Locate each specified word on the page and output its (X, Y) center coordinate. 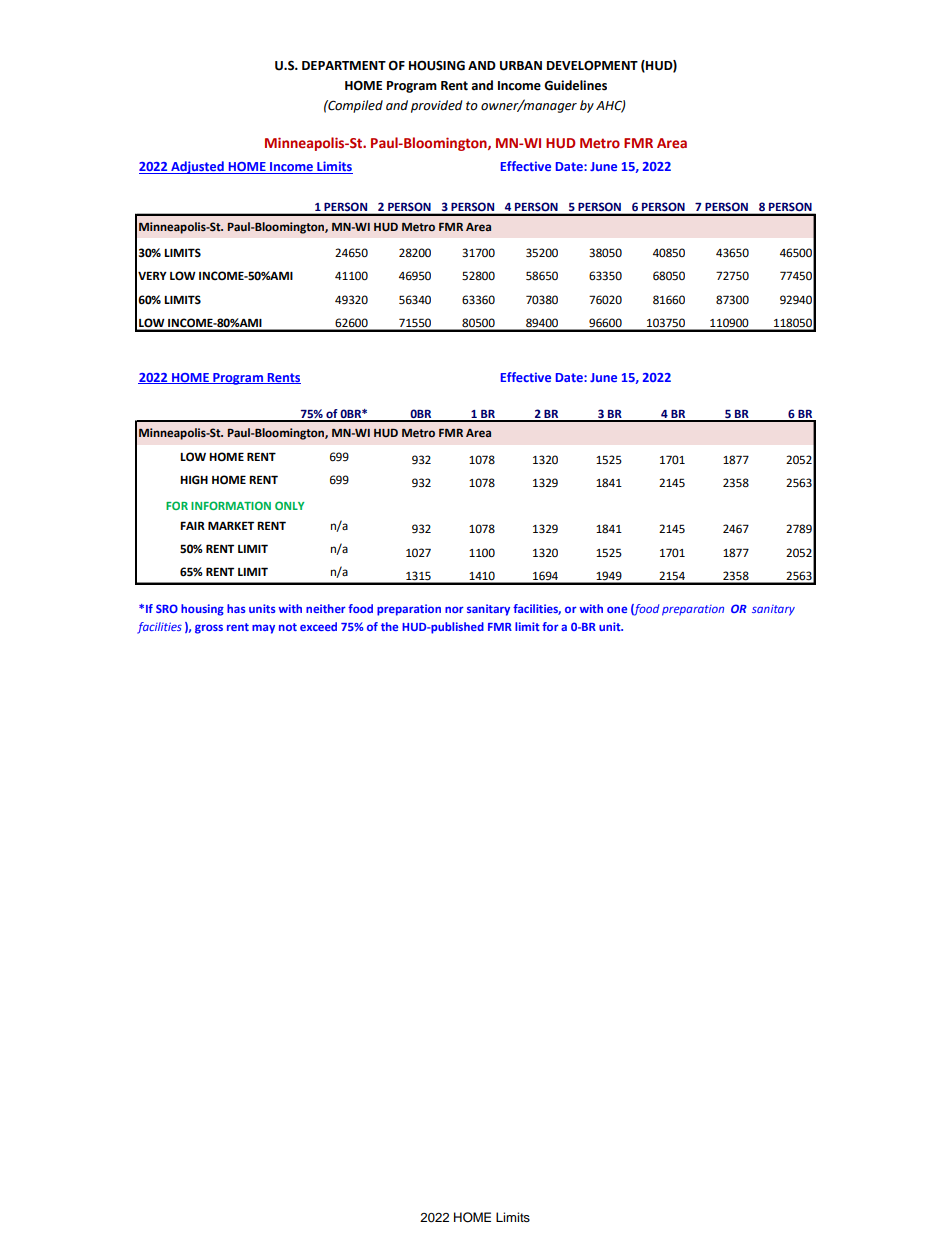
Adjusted (197, 167)
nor (454, 609)
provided (436, 106)
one (617, 609)
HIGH (194, 480)
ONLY (290, 505)
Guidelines (575, 85)
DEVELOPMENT (592, 65)
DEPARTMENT (344, 65)
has (236, 608)
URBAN (521, 66)
